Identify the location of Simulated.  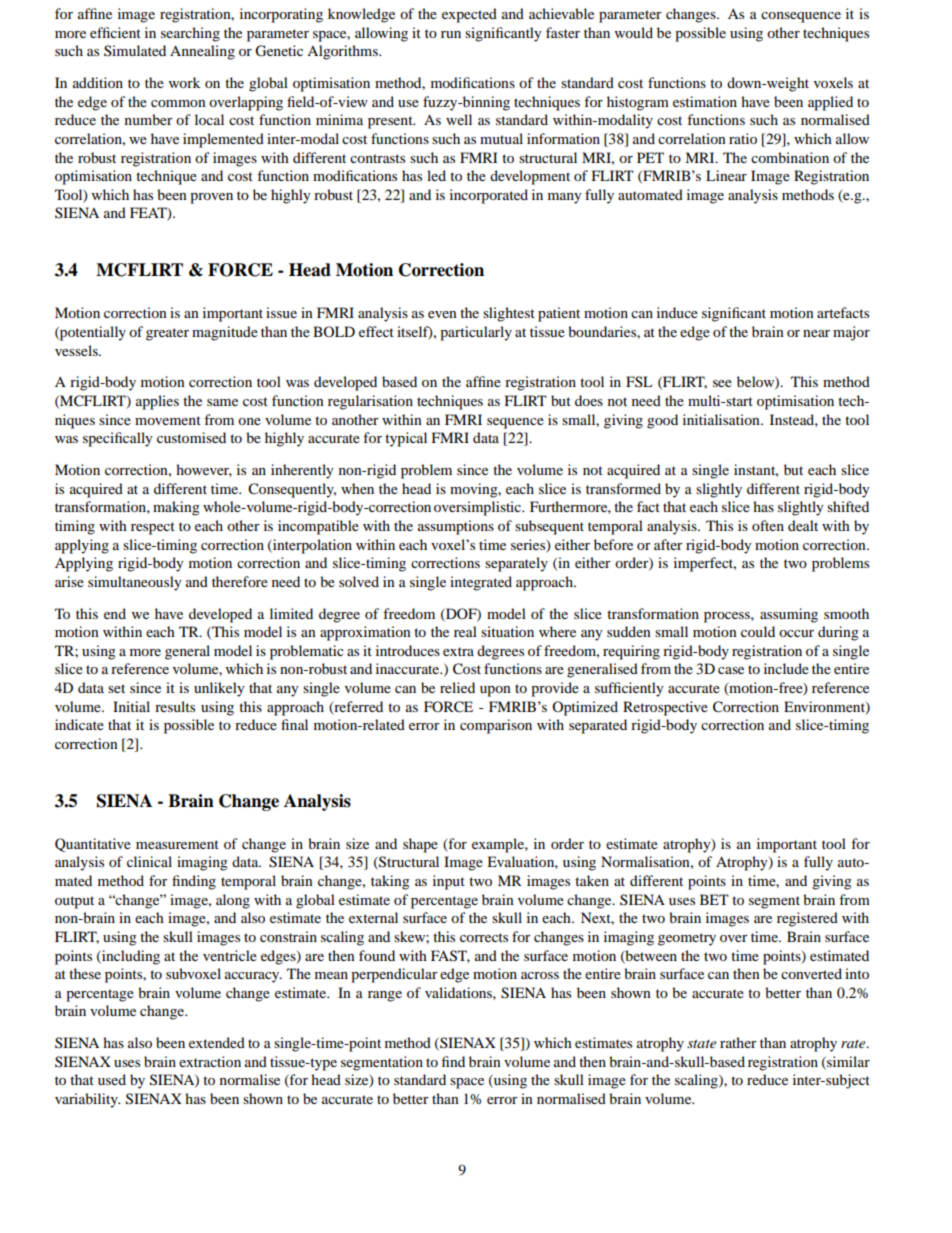
(135, 50).
